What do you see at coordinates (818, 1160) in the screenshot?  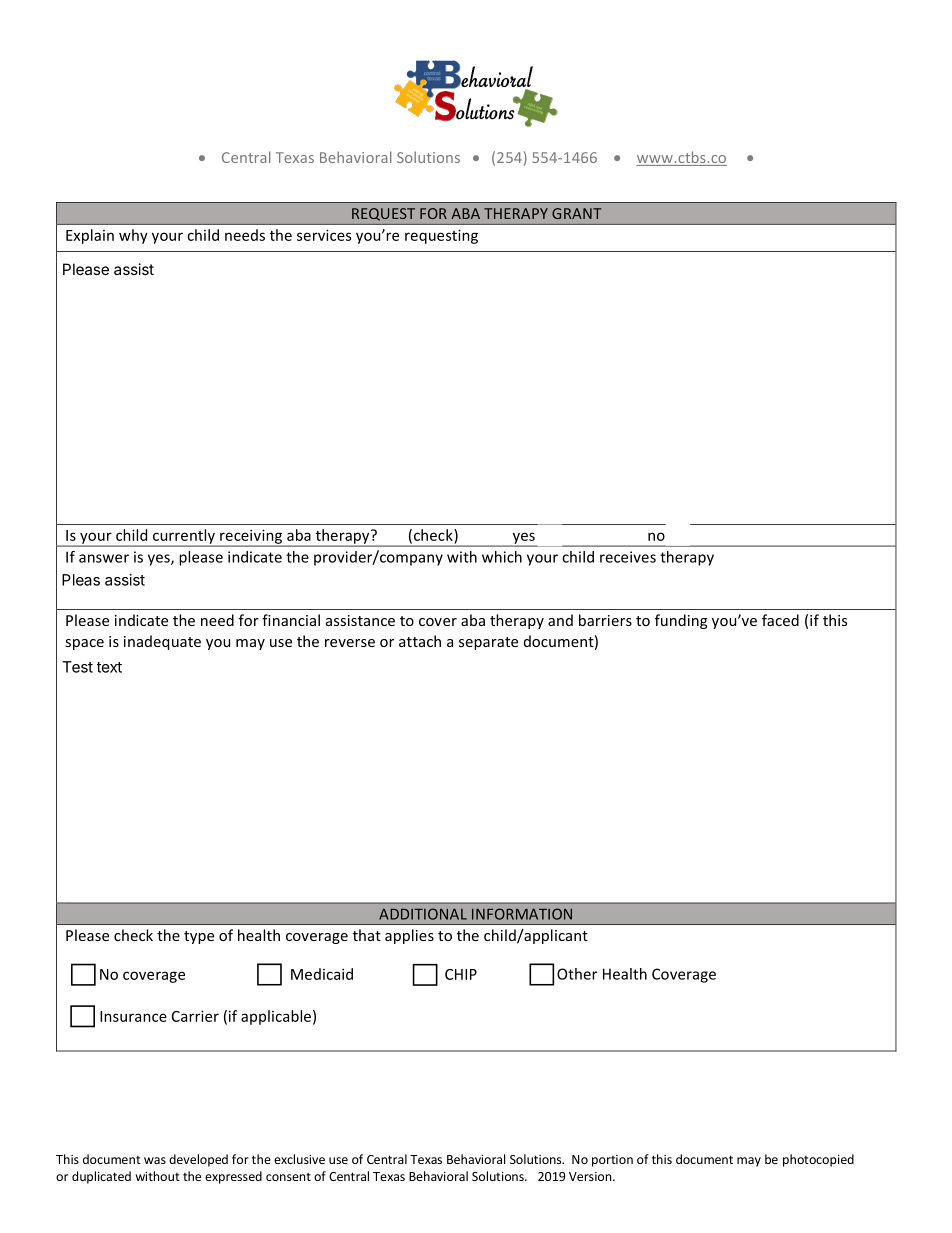 I see `photocopied` at bounding box center [818, 1160].
